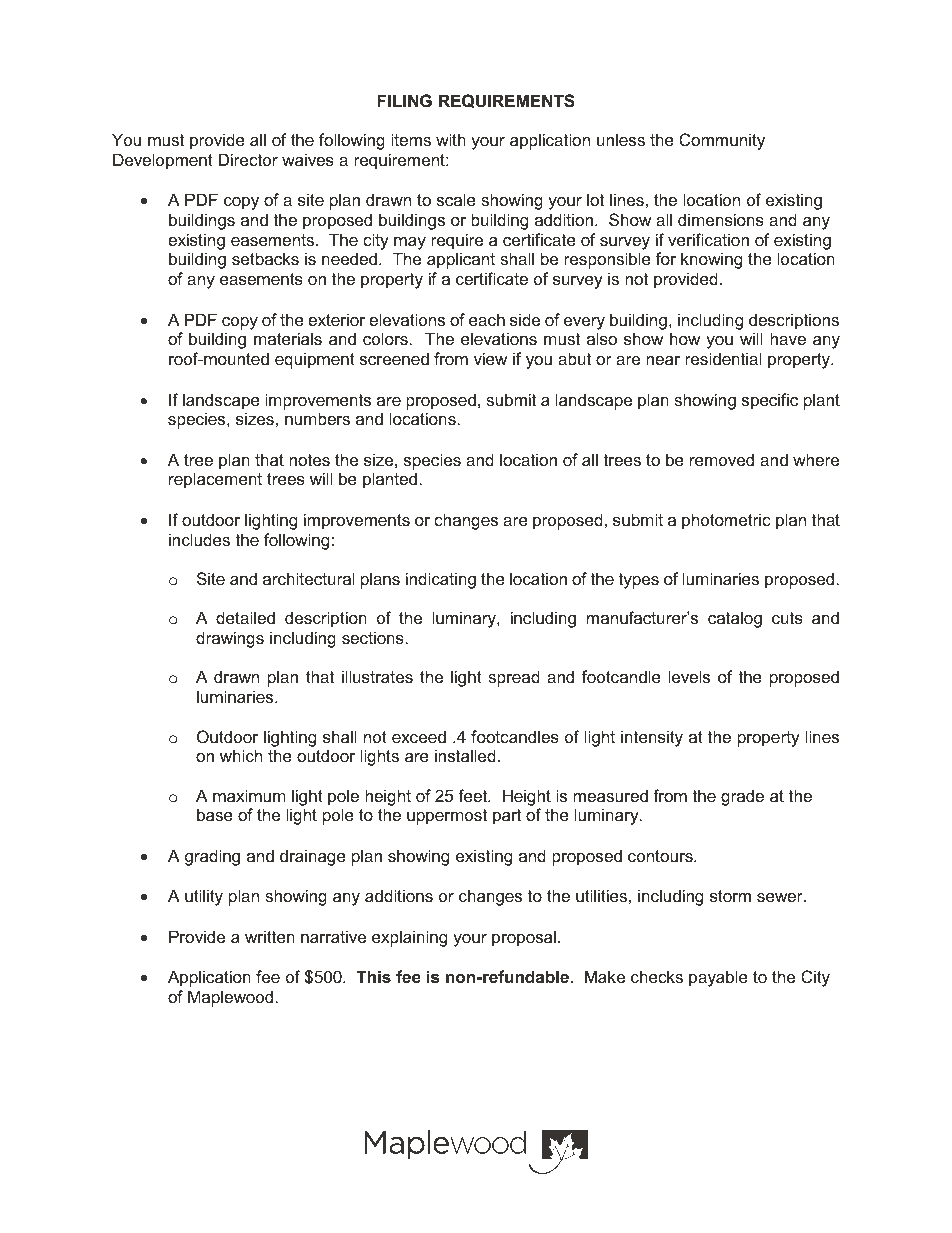  What do you see at coordinates (718, 978) in the document?
I see `payable` at bounding box center [718, 978].
